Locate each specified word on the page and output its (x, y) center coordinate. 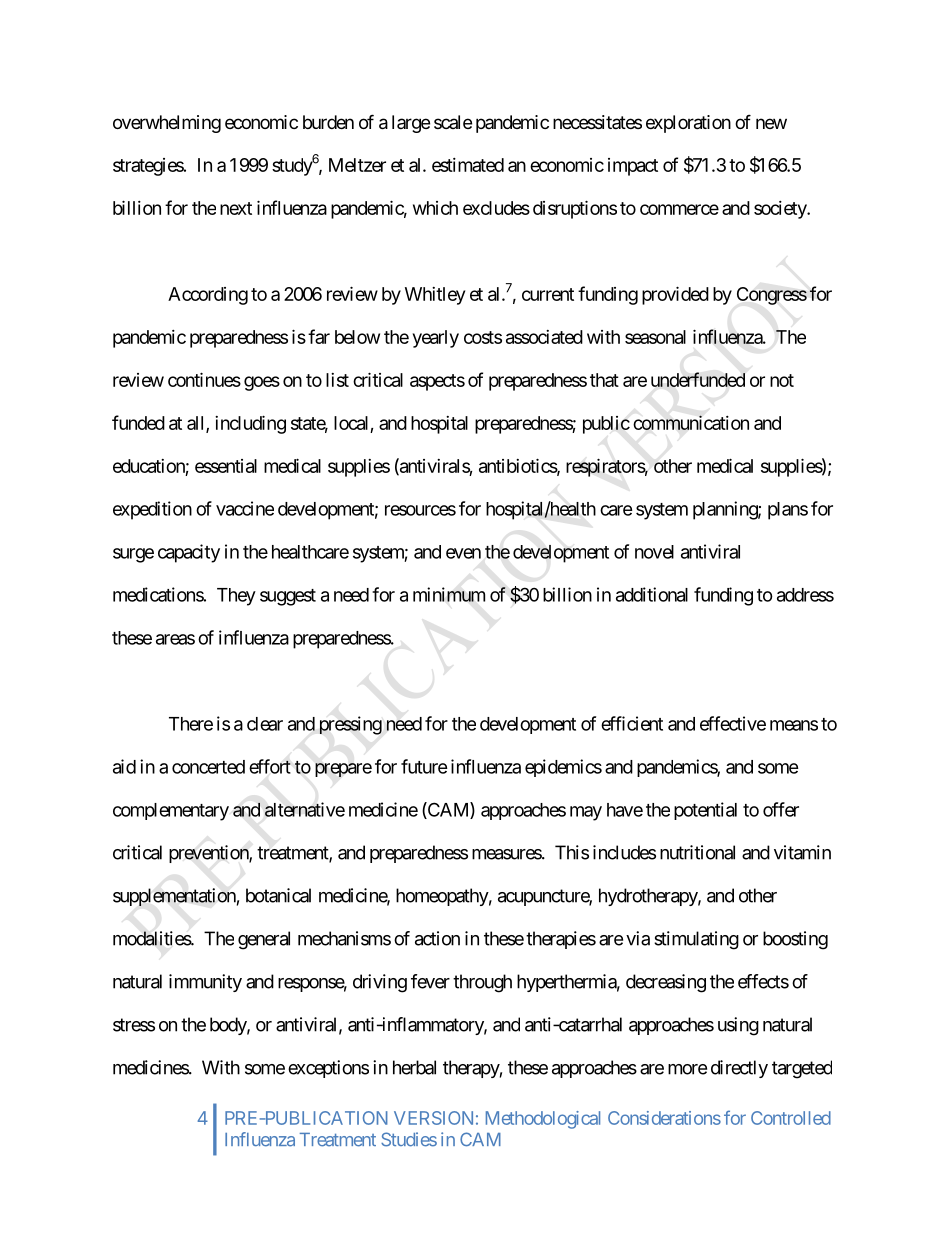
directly (739, 1069)
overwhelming (167, 124)
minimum (449, 594)
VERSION (433, 1118)
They (236, 597)
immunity (205, 983)
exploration (688, 124)
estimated (468, 165)
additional (652, 594)
